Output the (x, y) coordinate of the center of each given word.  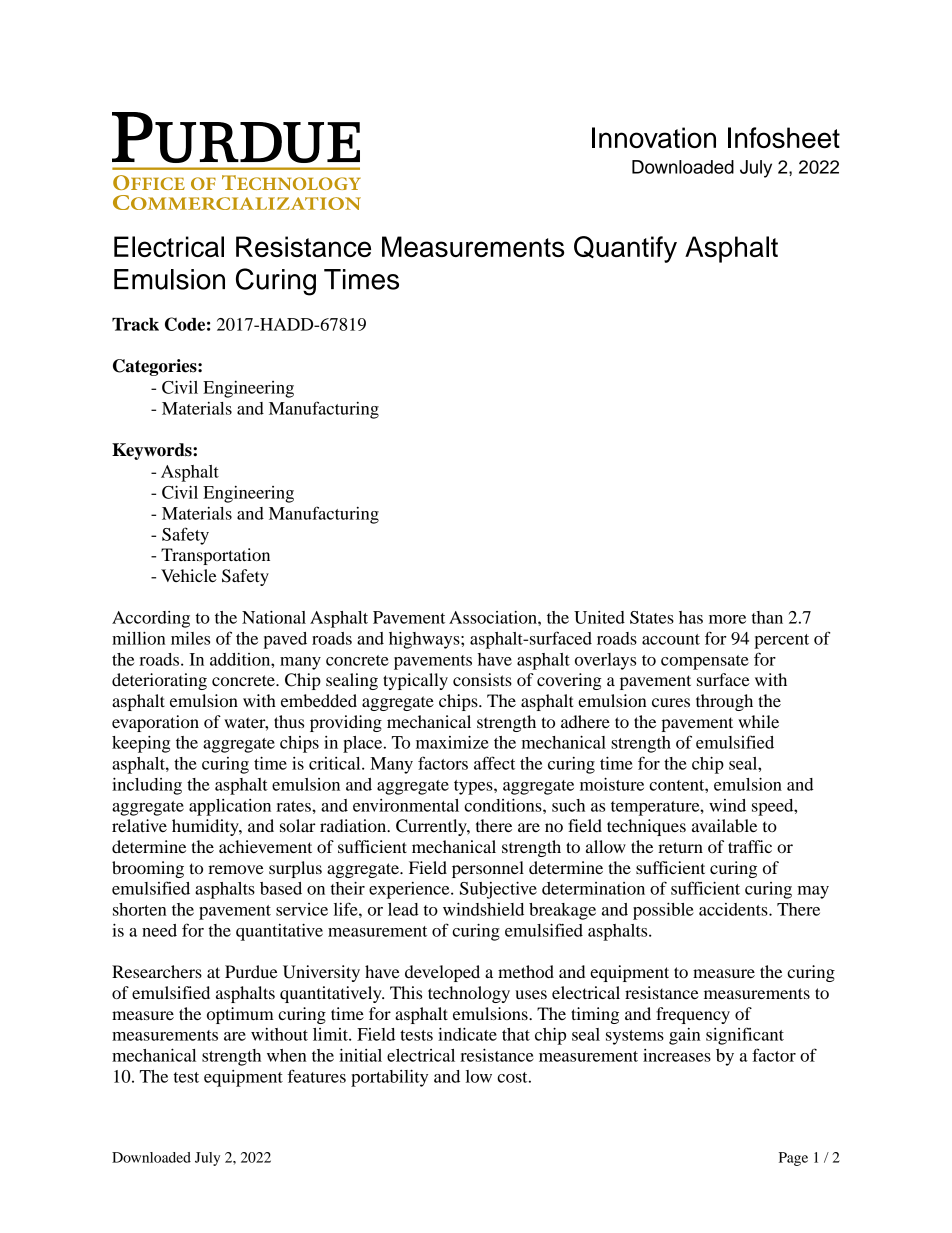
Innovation (654, 137)
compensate (705, 662)
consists (482, 679)
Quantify (625, 249)
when (287, 1055)
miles (190, 638)
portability (389, 1078)
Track (135, 324)
